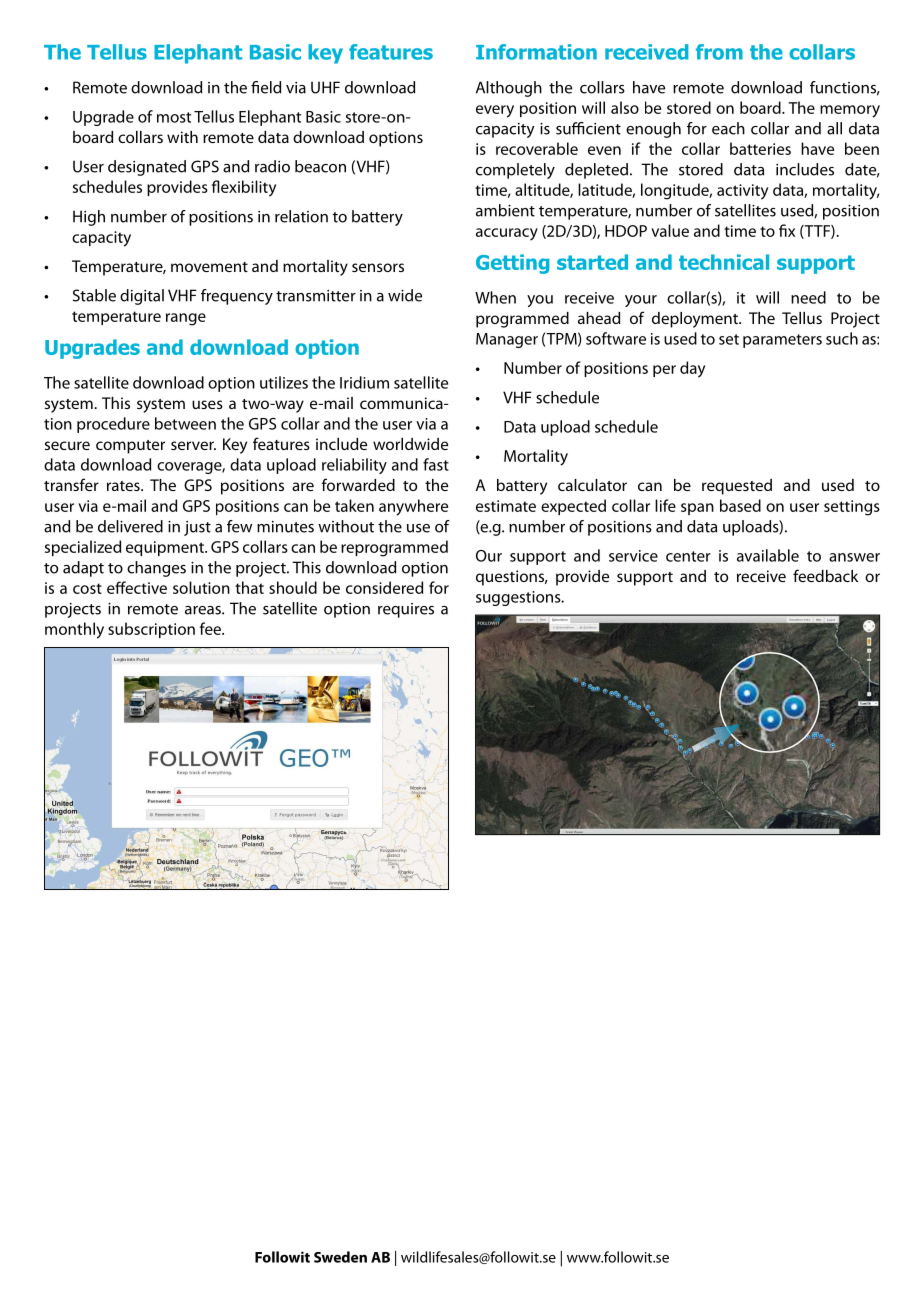 The width and height of the screenshot is (924, 1308). I want to click on Sweden, so click(340, 1257).
